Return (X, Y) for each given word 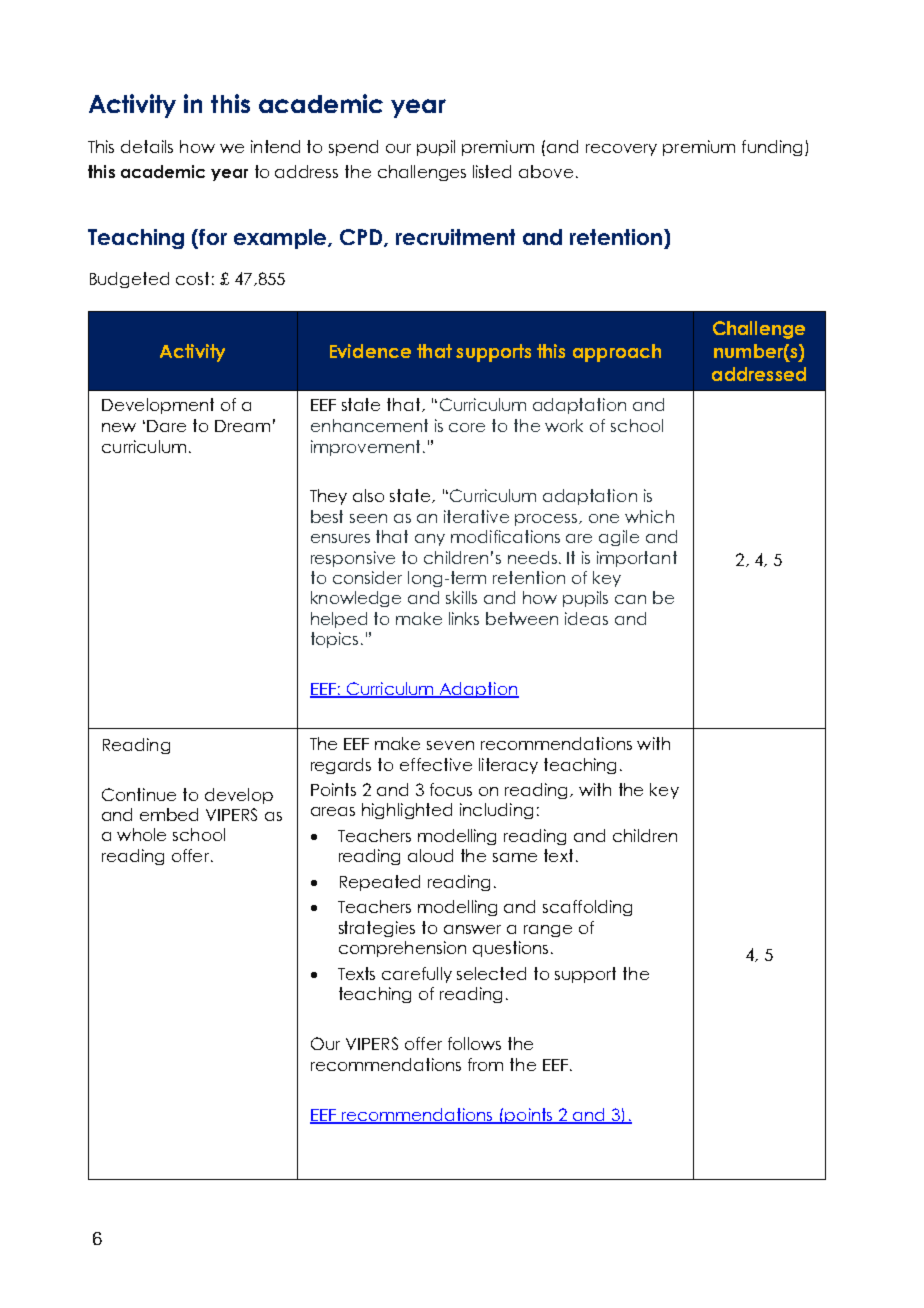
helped (339, 620)
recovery (621, 150)
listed (492, 171)
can (630, 599)
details (147, 146)
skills (461, 597)
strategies (377, 929)
